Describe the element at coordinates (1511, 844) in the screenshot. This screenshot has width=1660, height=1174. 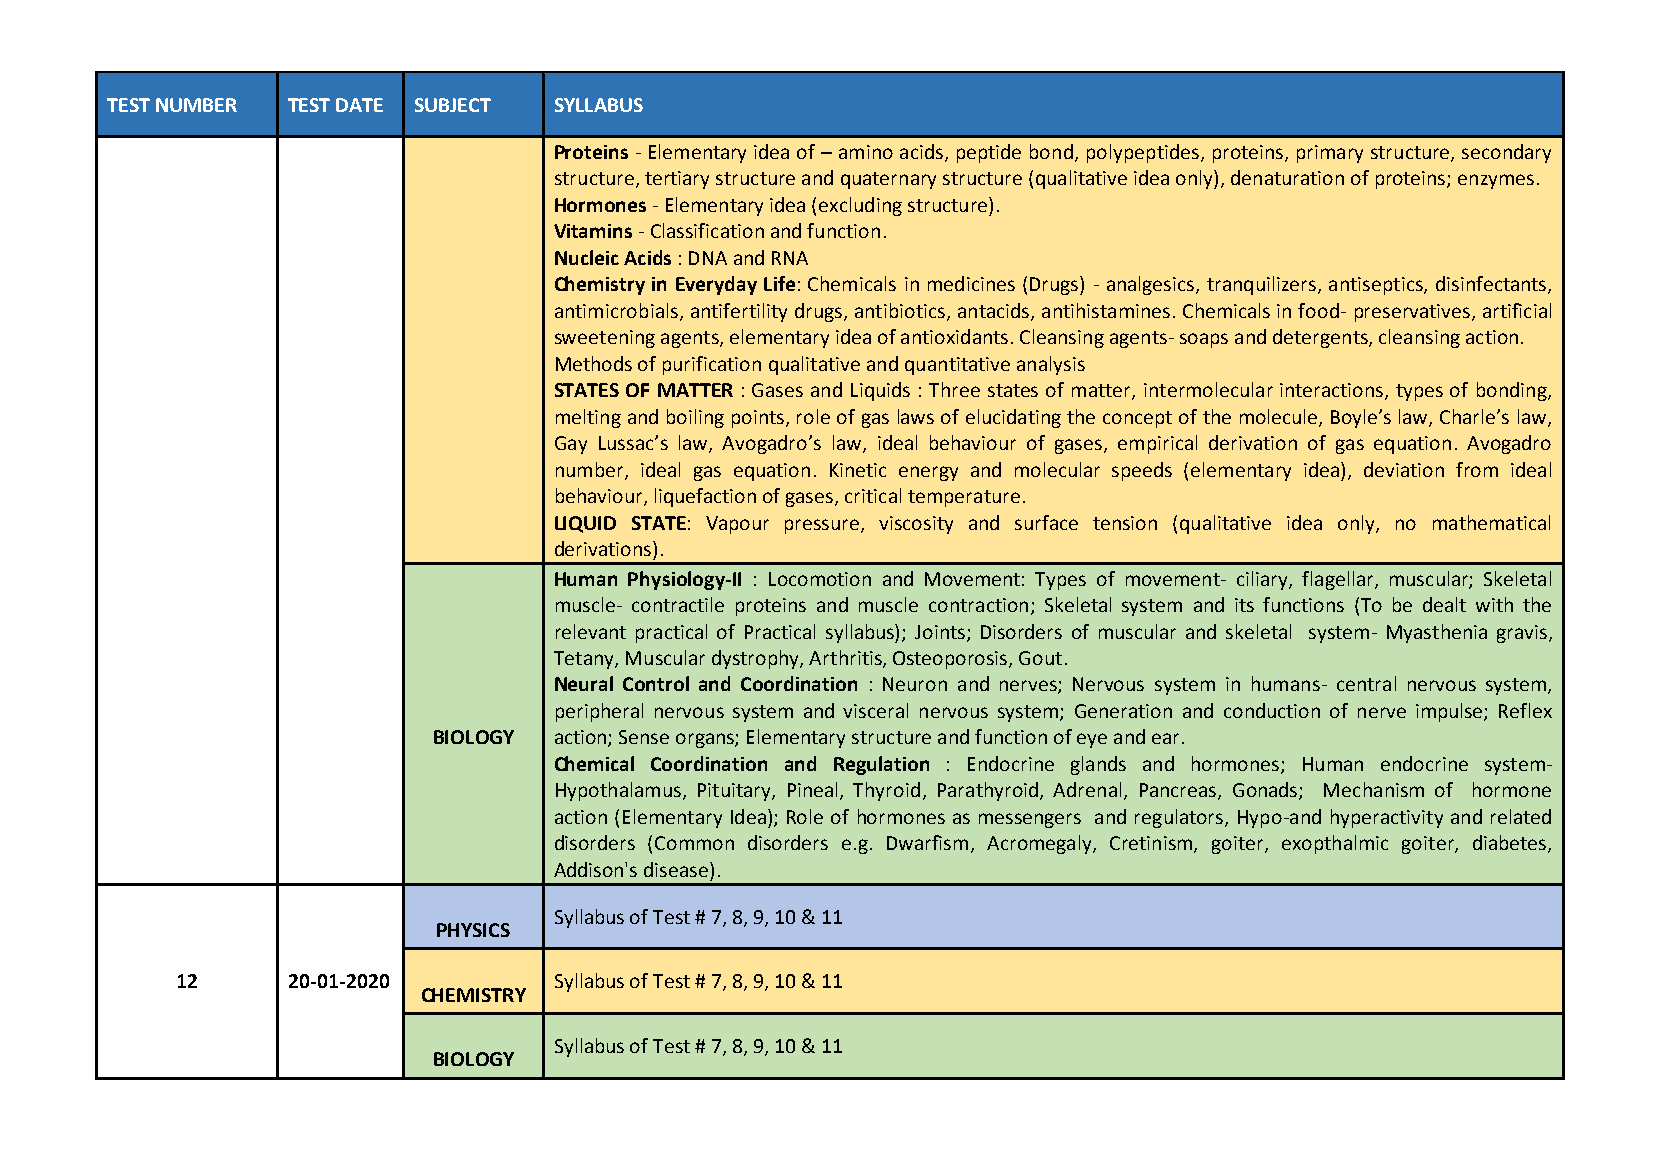
I see `diabetes` at that location.
